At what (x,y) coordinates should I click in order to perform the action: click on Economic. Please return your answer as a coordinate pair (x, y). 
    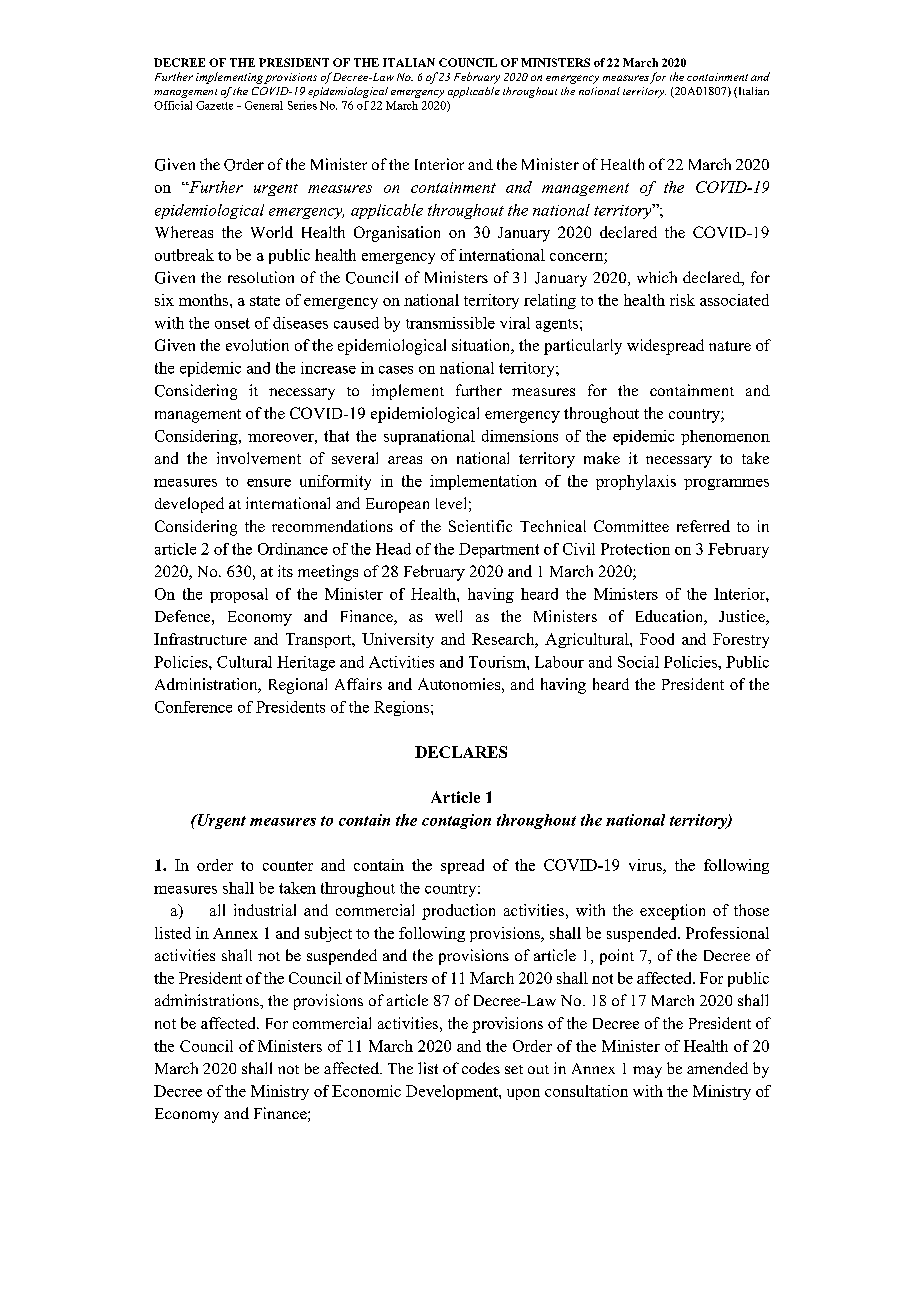
    Looking at the image, I should click on (366, 1091).
